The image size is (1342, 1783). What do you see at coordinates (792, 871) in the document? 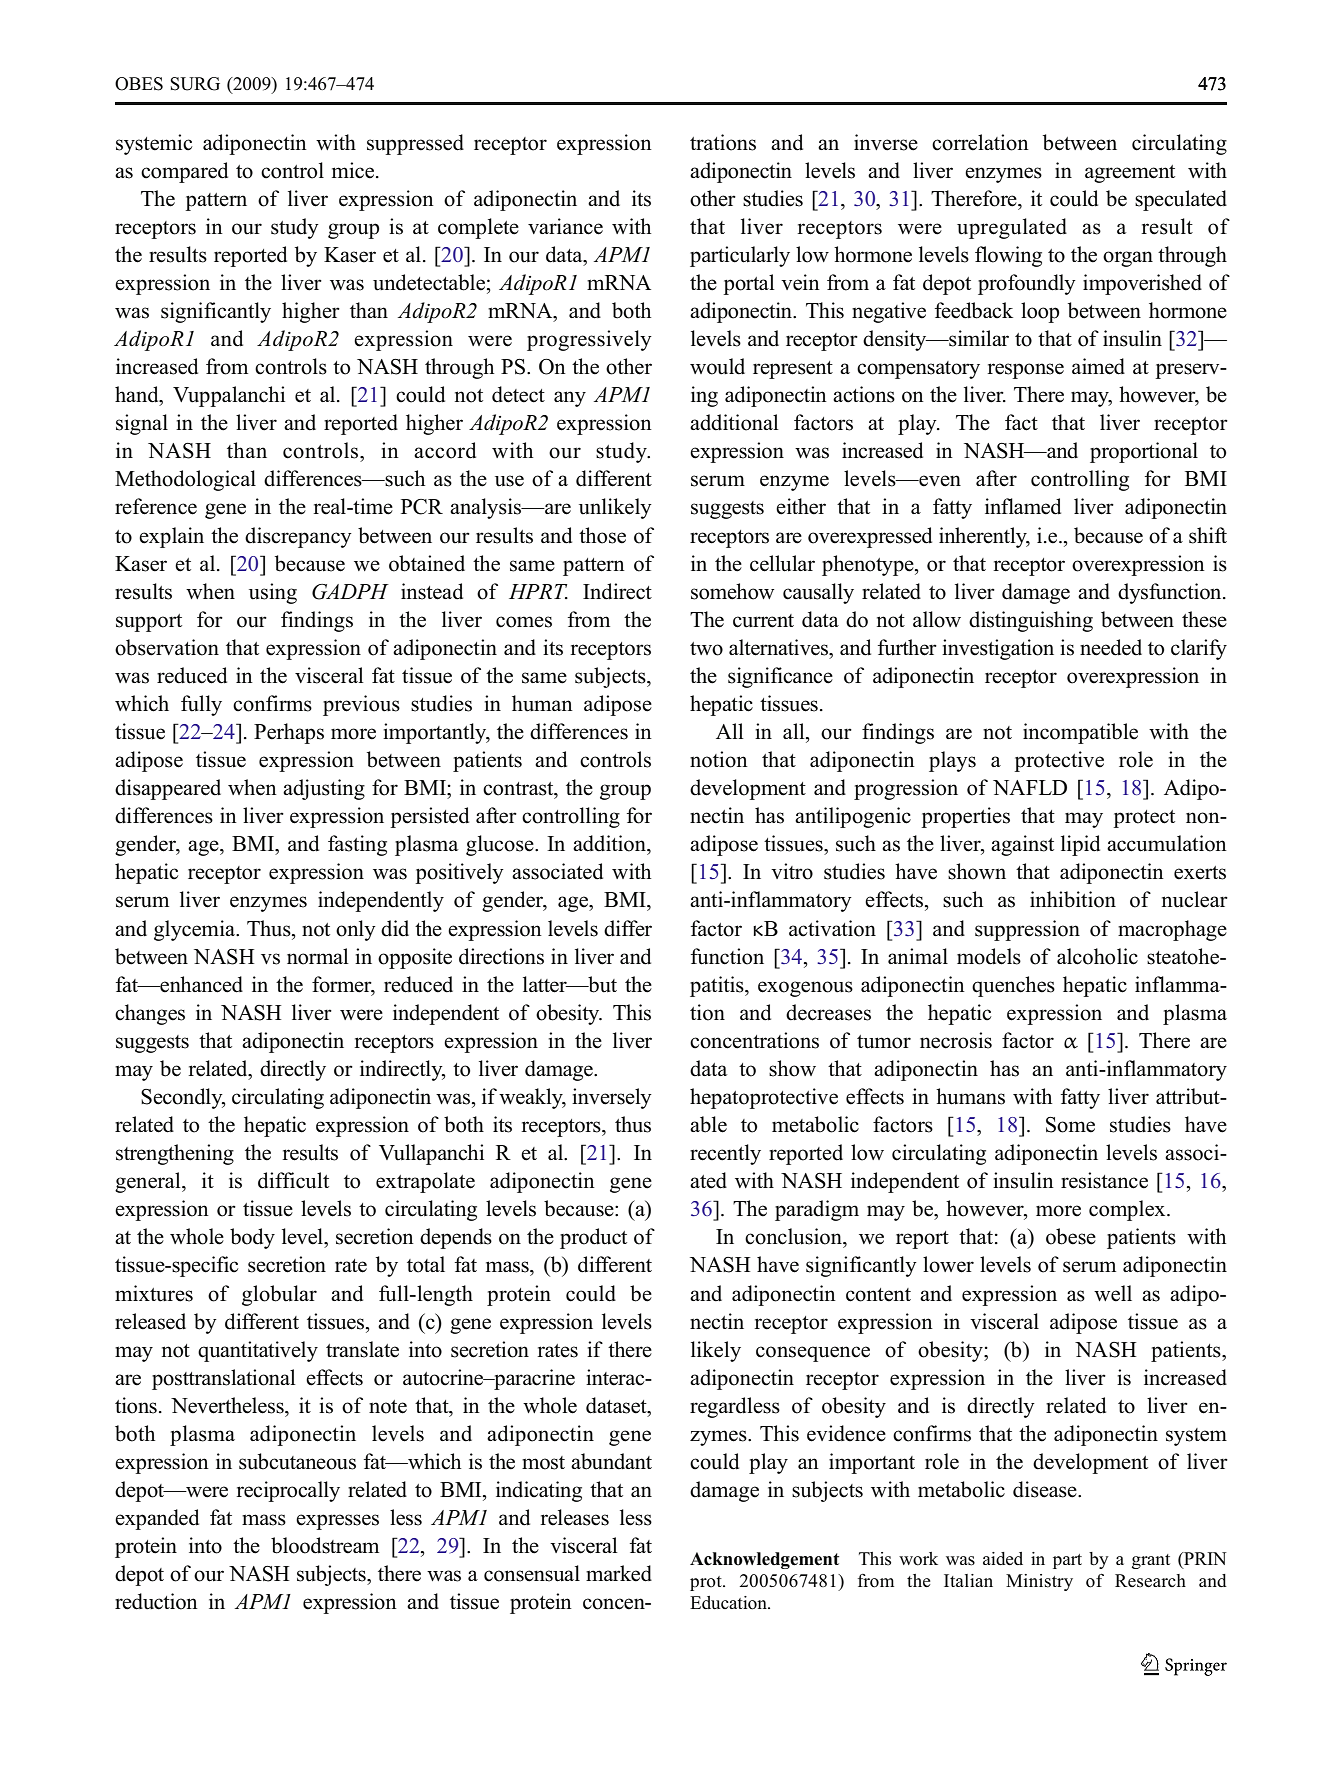
I see `vitro` at bounding box center [792, 871].
